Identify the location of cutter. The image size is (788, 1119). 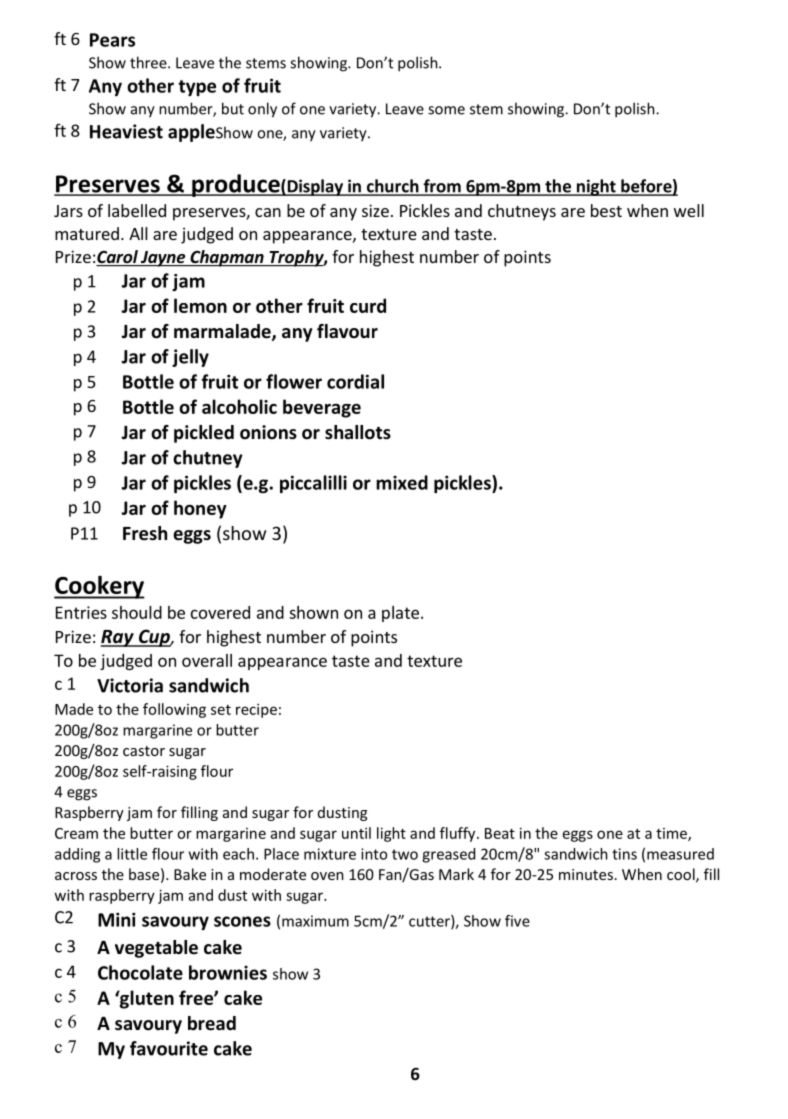
(430, 922).
